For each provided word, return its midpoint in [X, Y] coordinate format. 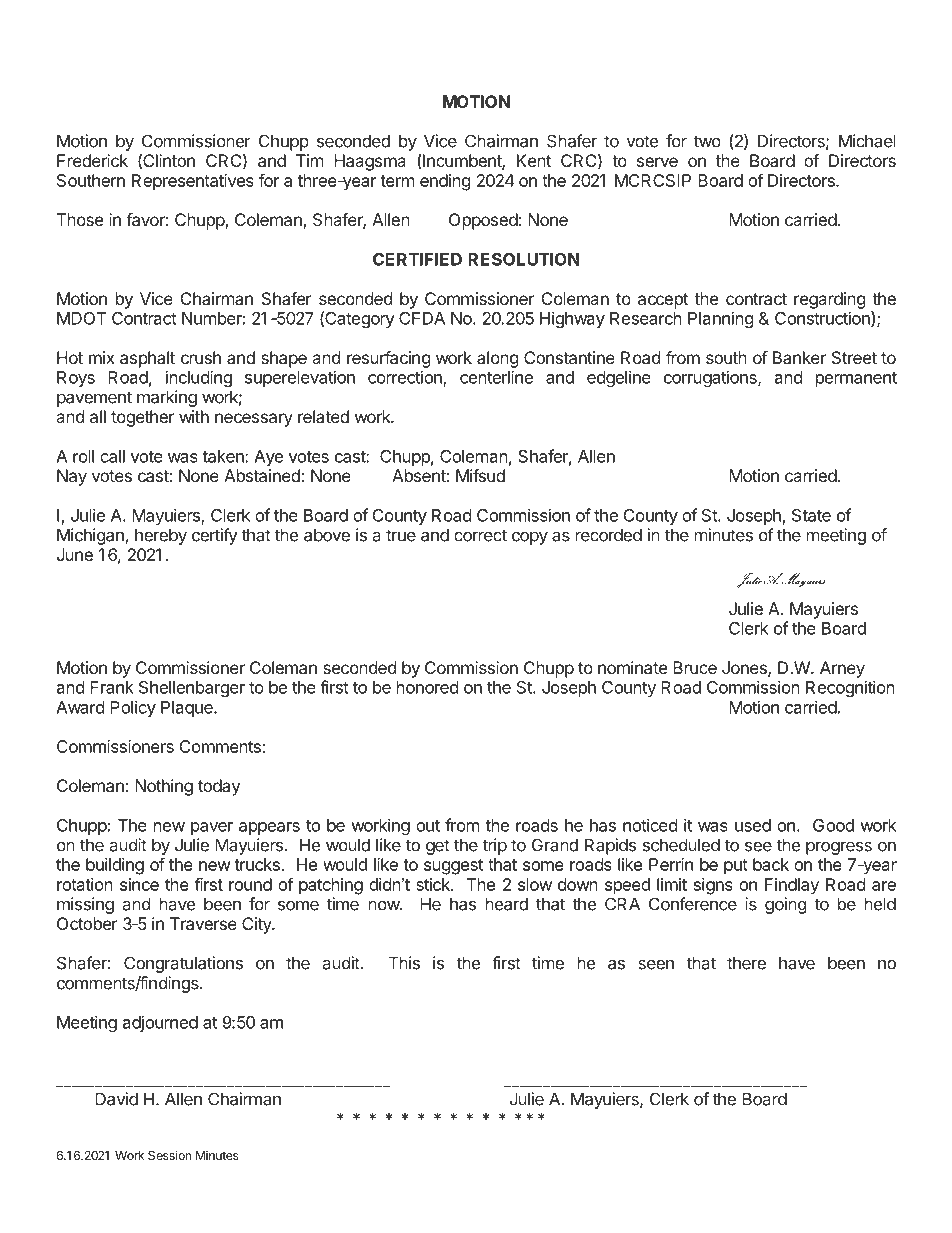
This [404, 963]
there [746, 963]
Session [169, 1155]
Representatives [193, 182]
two [707, 141]
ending [445, 182]
